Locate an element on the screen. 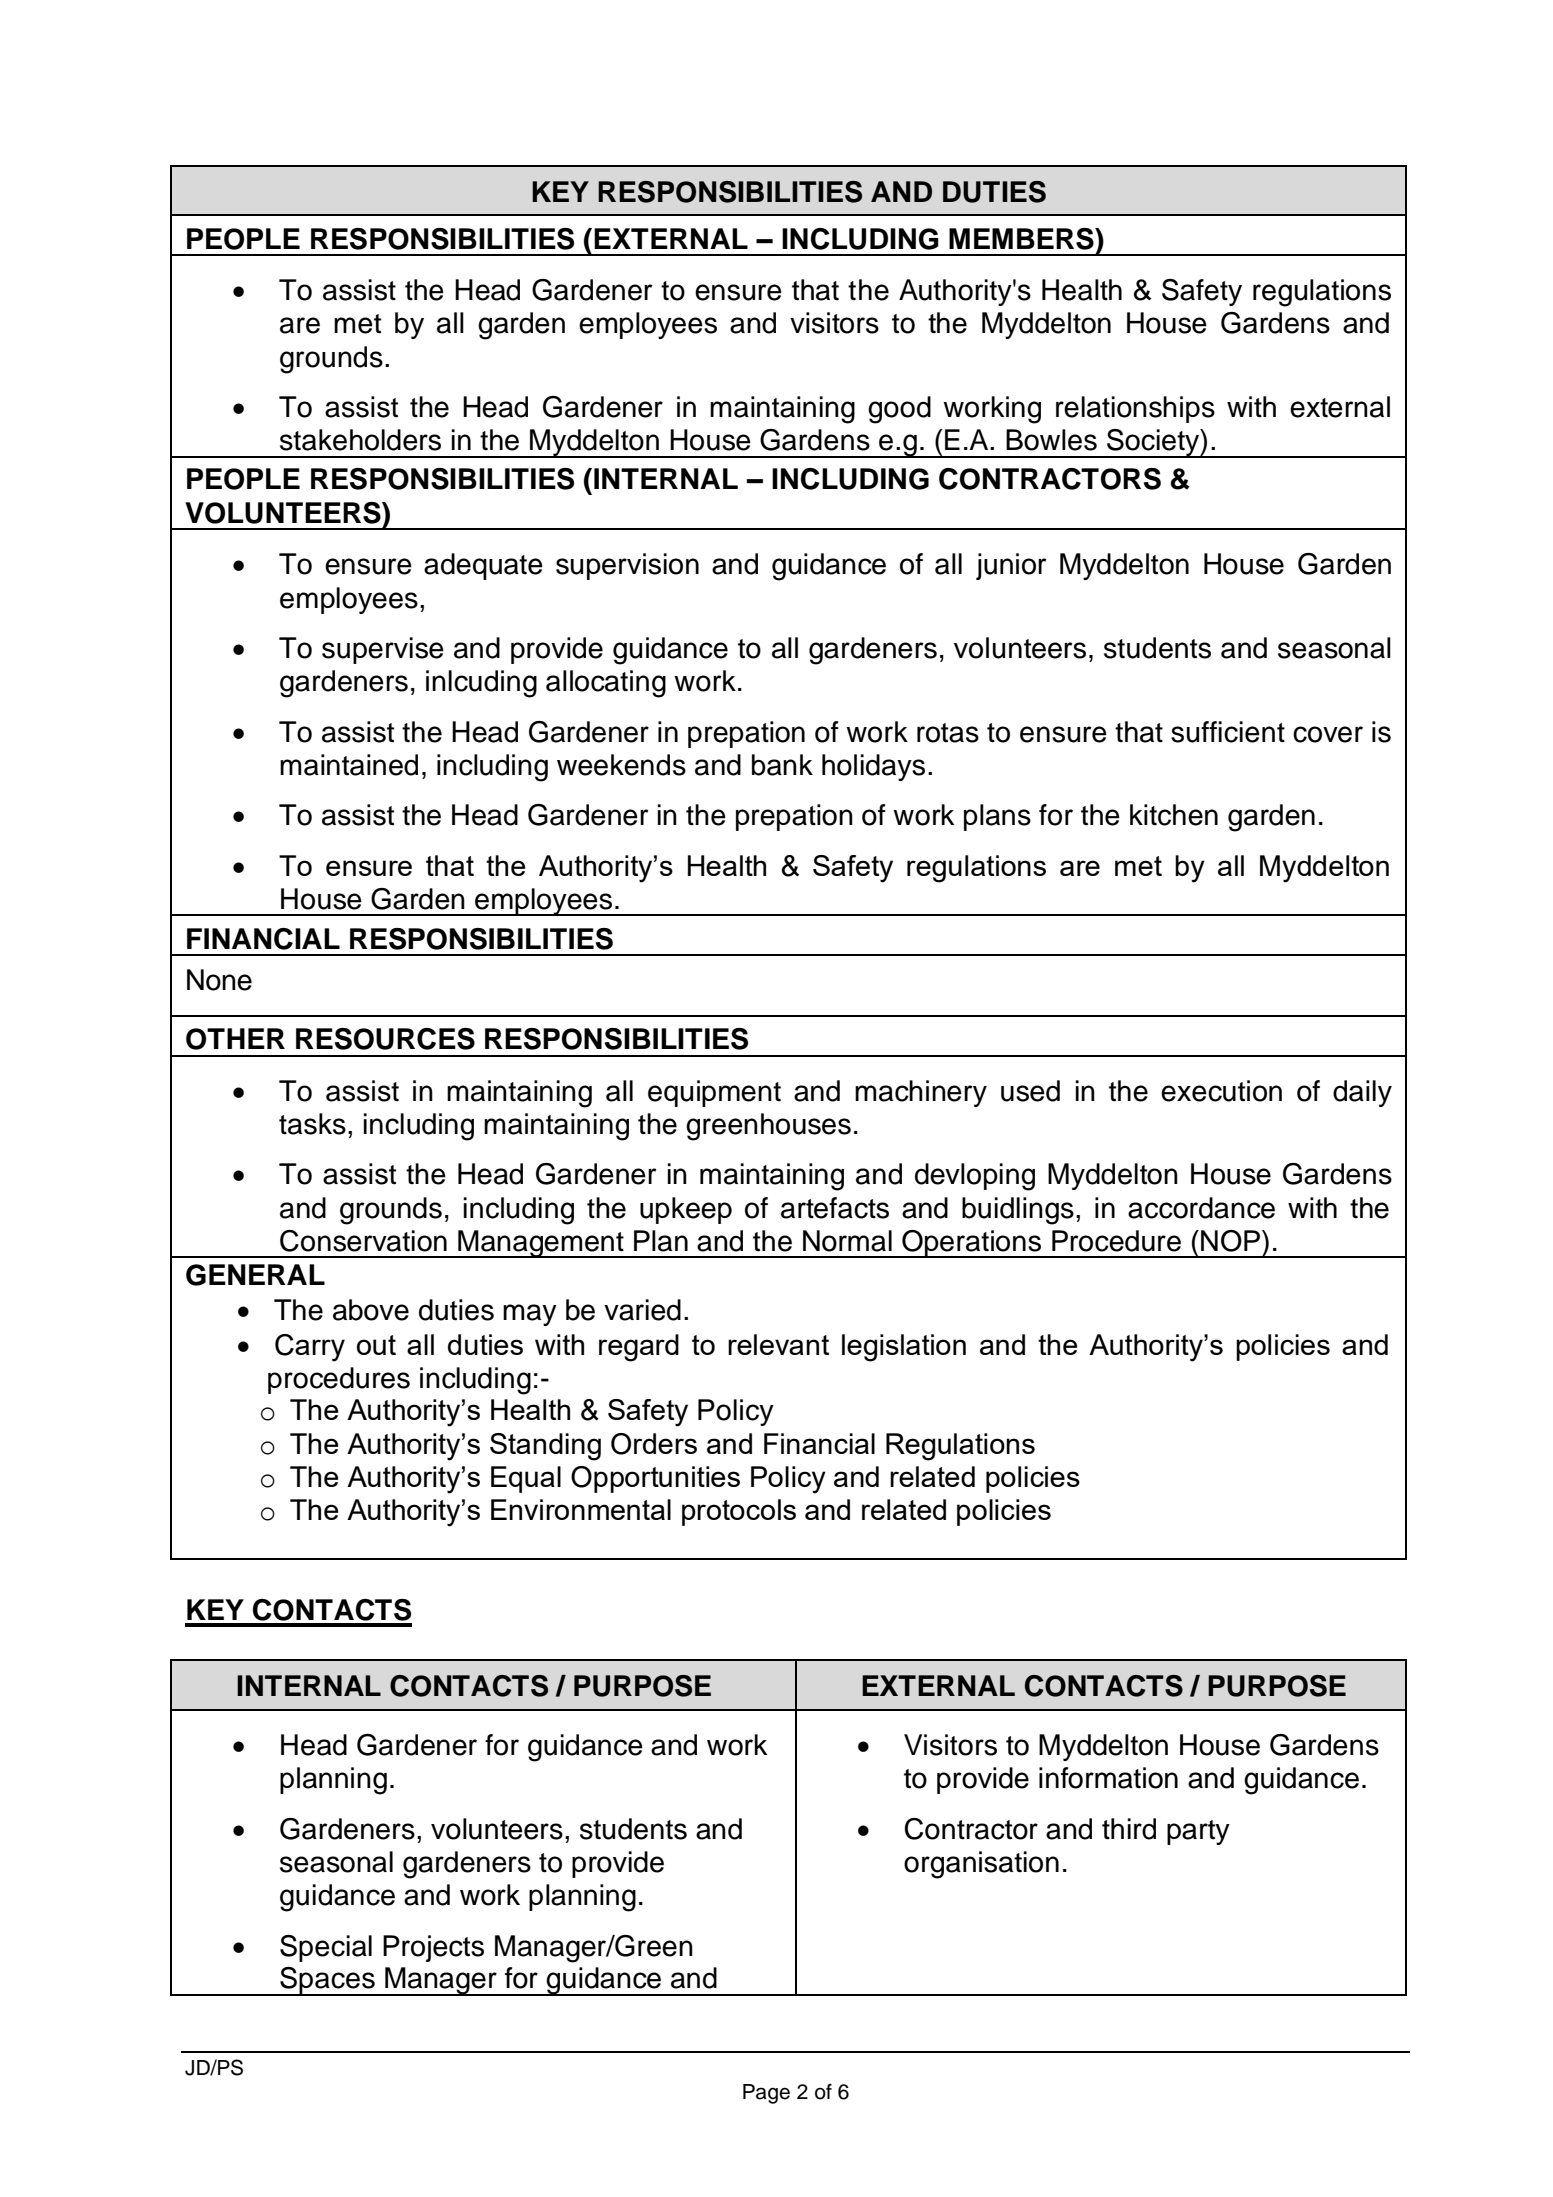 Image resolution: width=1553 pixels, height=2197 pixels. artefacts is located at coordinates (835, 1208).
